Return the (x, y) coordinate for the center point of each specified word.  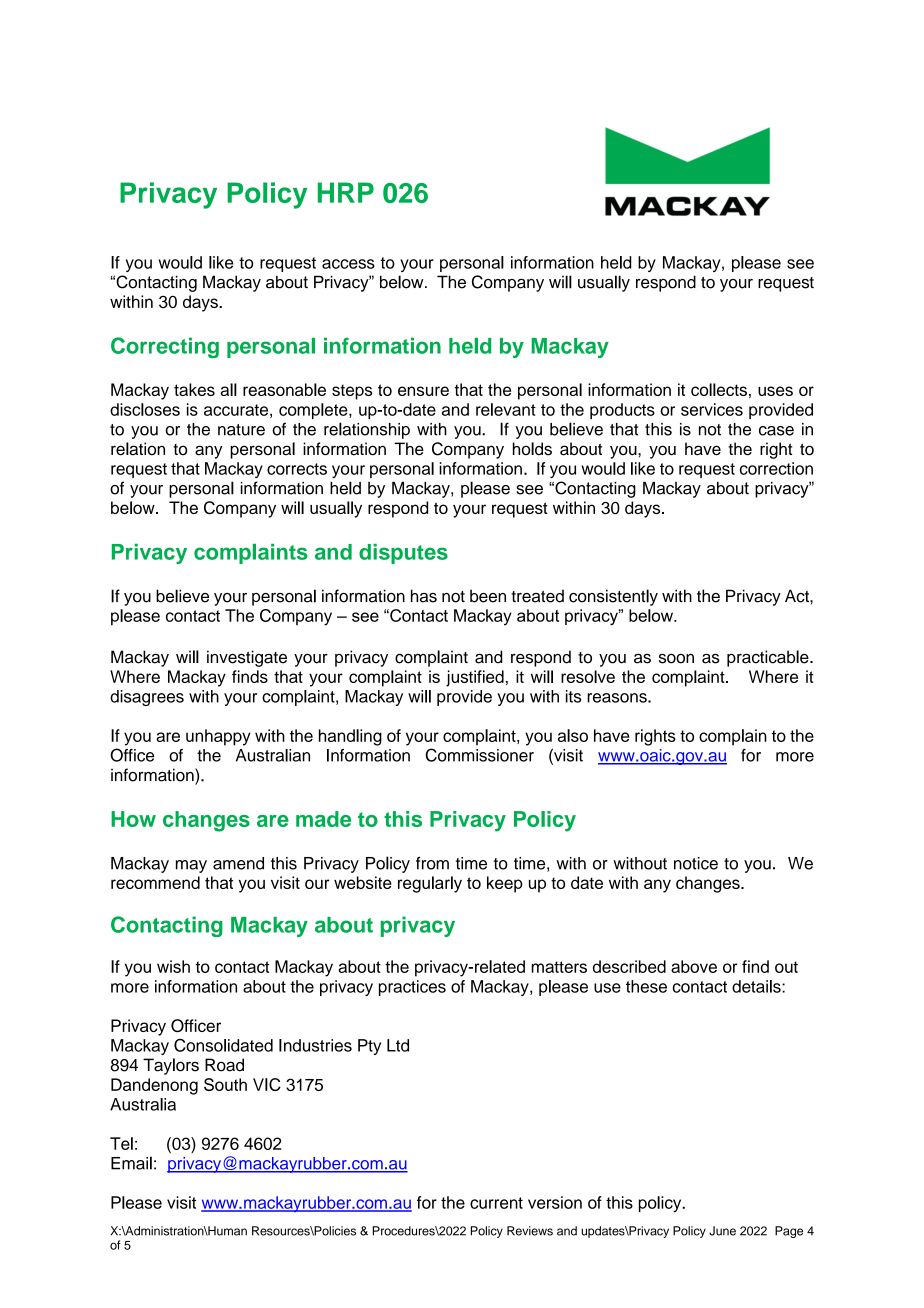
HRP (346, 192)
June (722, 1231)
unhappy (218, 737)
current (496, 1203)
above (694, 966)
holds (532, 449)
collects (719, 389)
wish (173, 966)
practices (412, 988)
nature (241, 430)
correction (776, 468)
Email (131, 1163)
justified (475, 678)
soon (676, 658)
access (348, 264)
